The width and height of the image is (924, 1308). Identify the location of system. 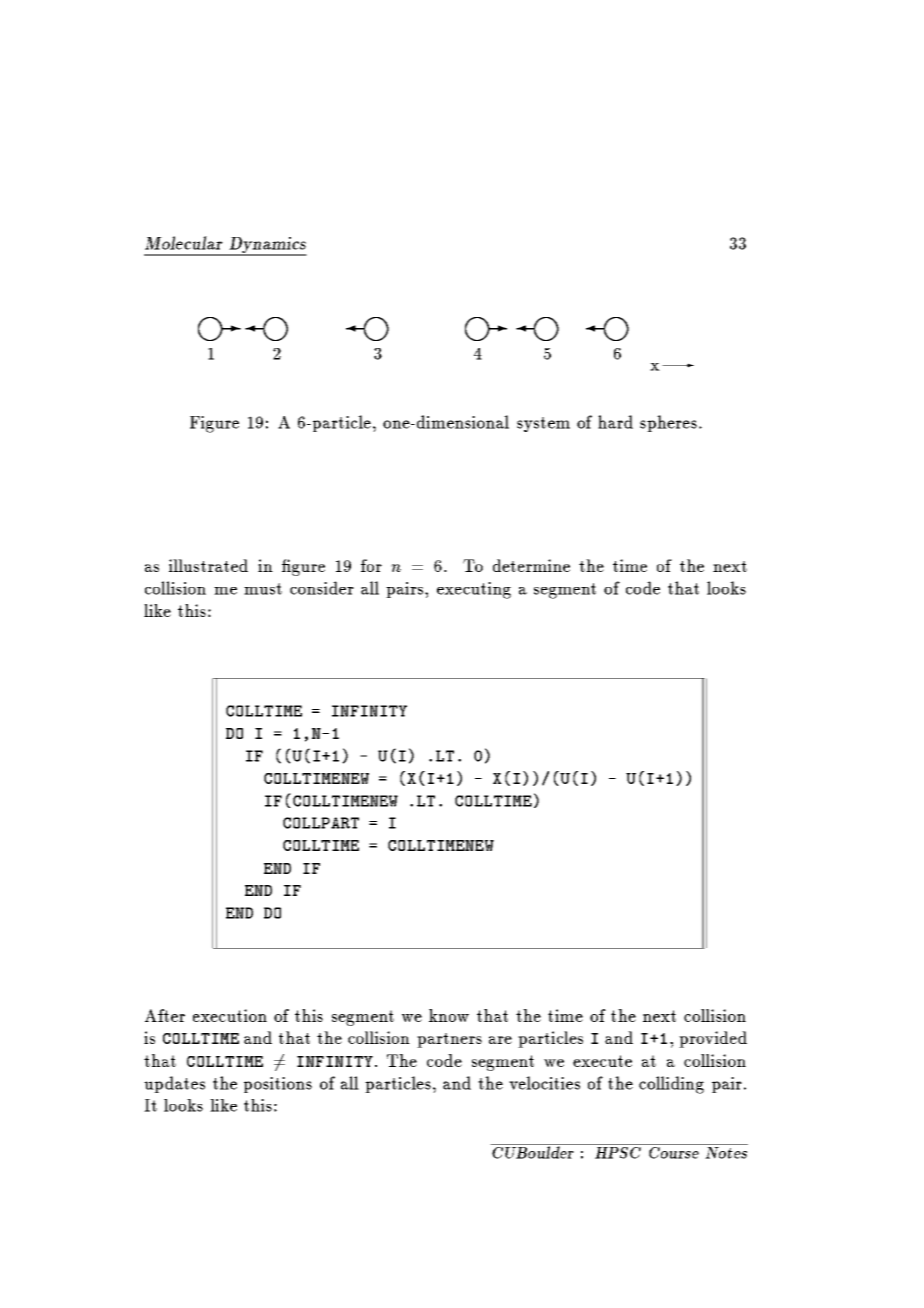
(543, 424).
